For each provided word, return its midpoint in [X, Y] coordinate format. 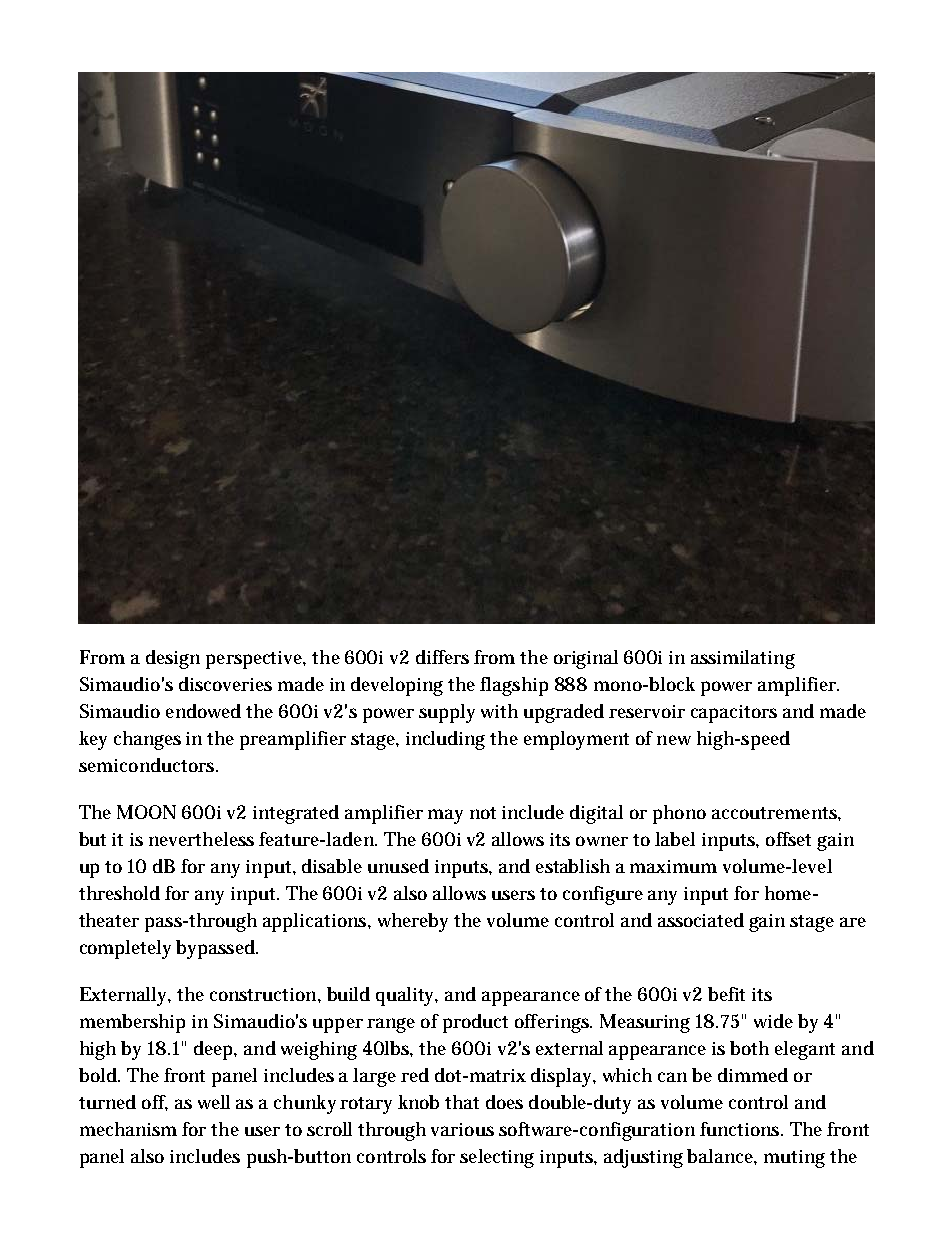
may [445, 816]
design [173, 659]
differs [442, 657]
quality [407, 996]
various [462, 1129]
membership [132, 1023]
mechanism [128, 1129]
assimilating [743, 659]
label [675, 839]
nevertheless [201, 839]
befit [726, 994]
